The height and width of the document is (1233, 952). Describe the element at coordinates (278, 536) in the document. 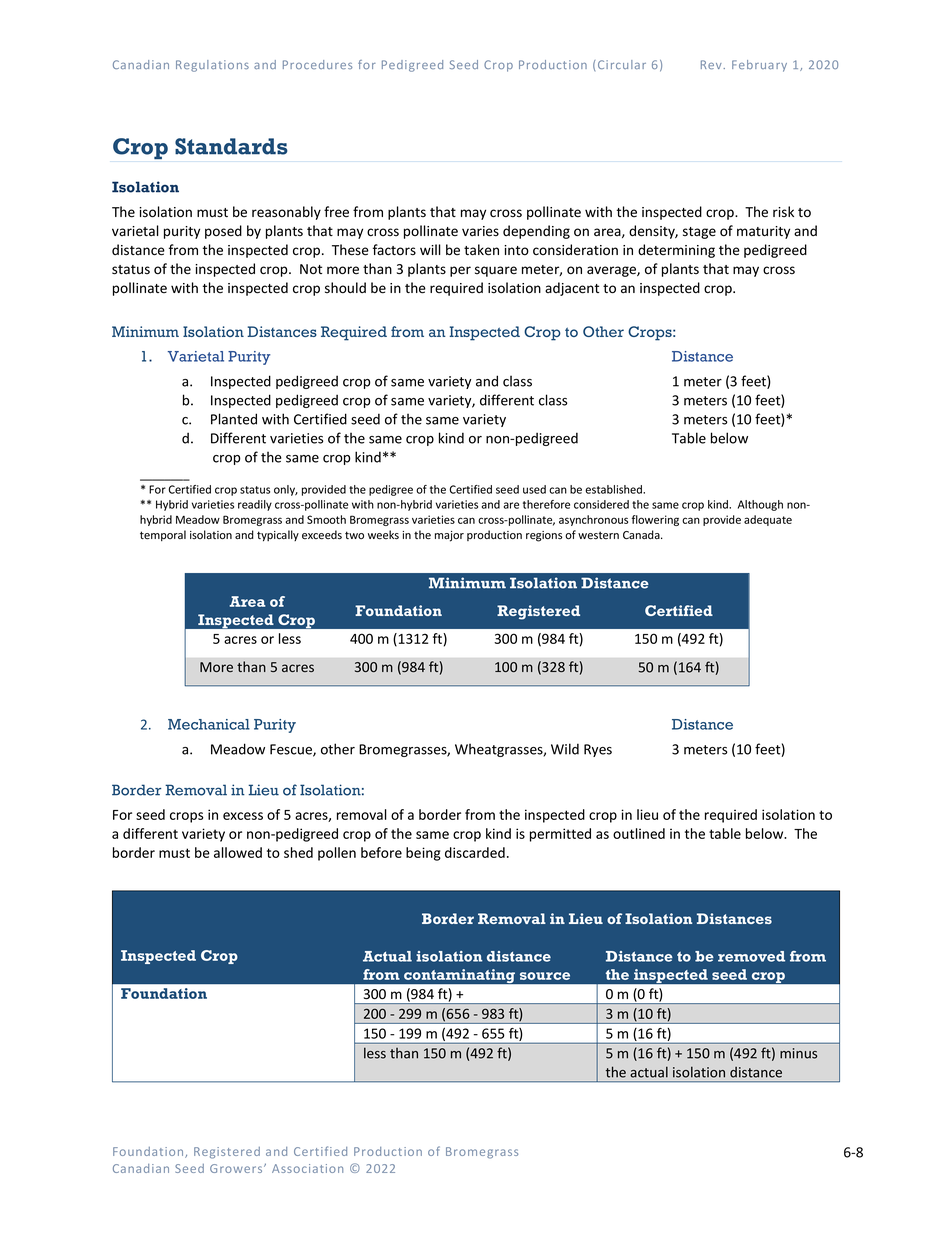

I see `typically` at that location.
